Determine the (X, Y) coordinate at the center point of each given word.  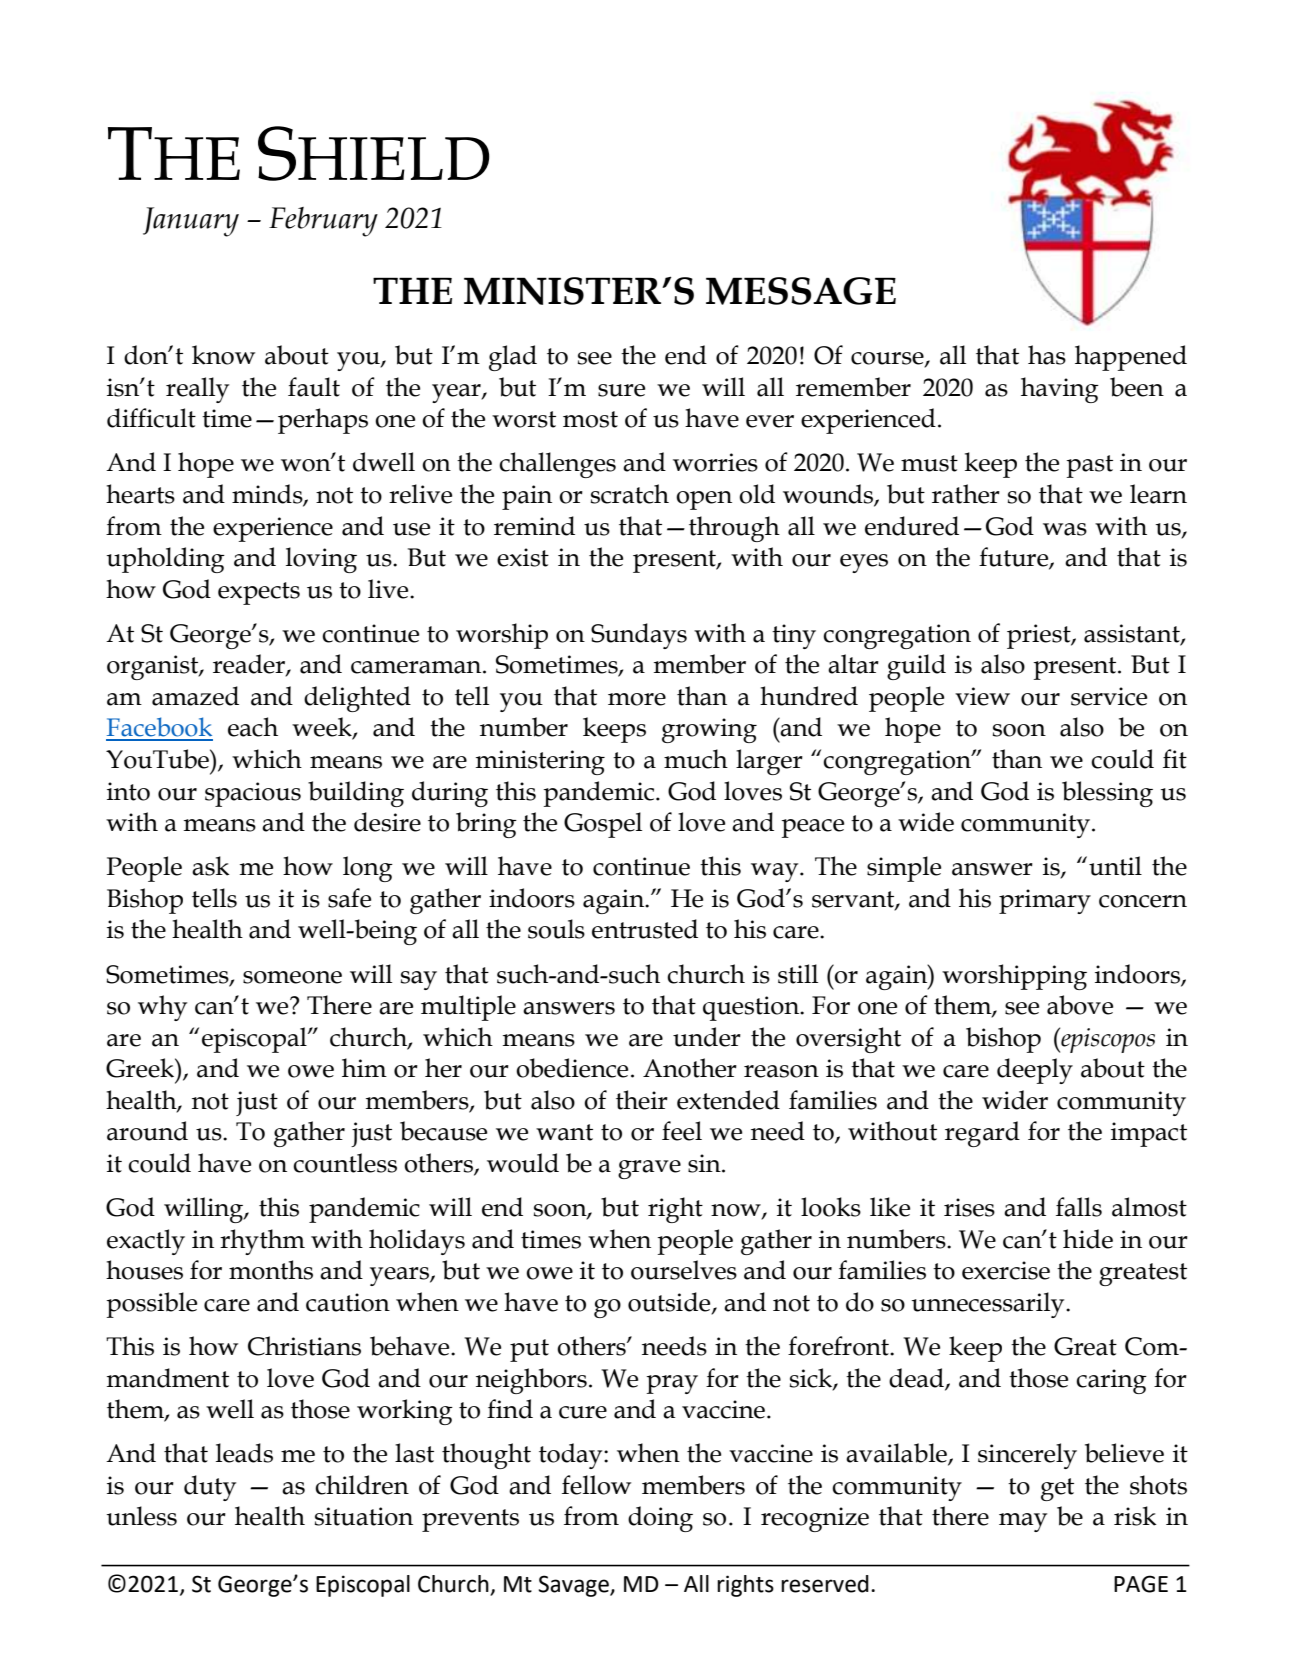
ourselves (684, 1270)
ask (211, 866)
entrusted (645, 929)
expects (259, 593)
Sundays (639, 636)
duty (210, 1488)
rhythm (262, 1242)
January (191, 222)
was (1065, 529)
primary (1045, 901)
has (1047, 355)
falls (1079, 1207)
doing (660, 1519)
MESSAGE (801, 291)
